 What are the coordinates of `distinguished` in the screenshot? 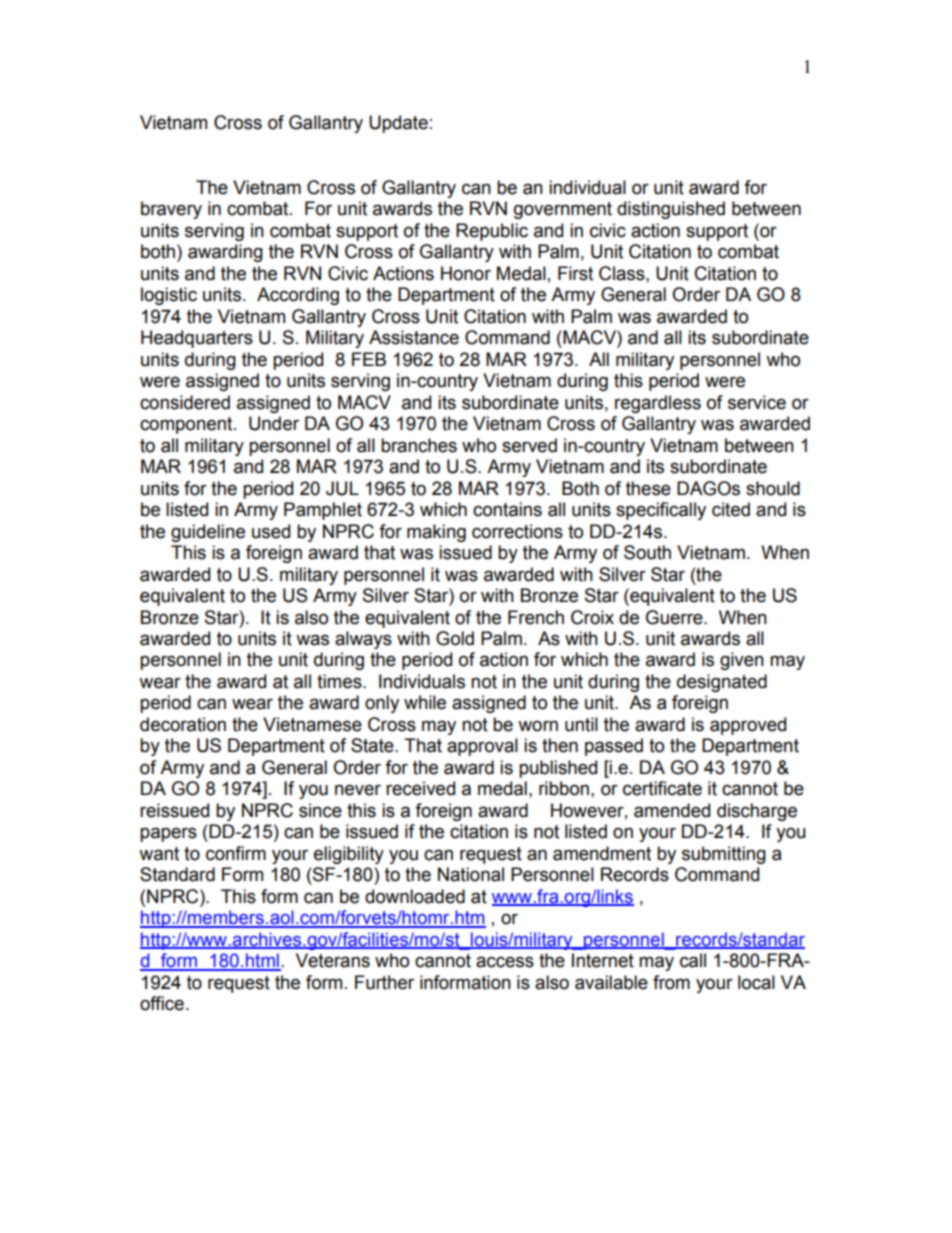 It's located at (671, 210).
